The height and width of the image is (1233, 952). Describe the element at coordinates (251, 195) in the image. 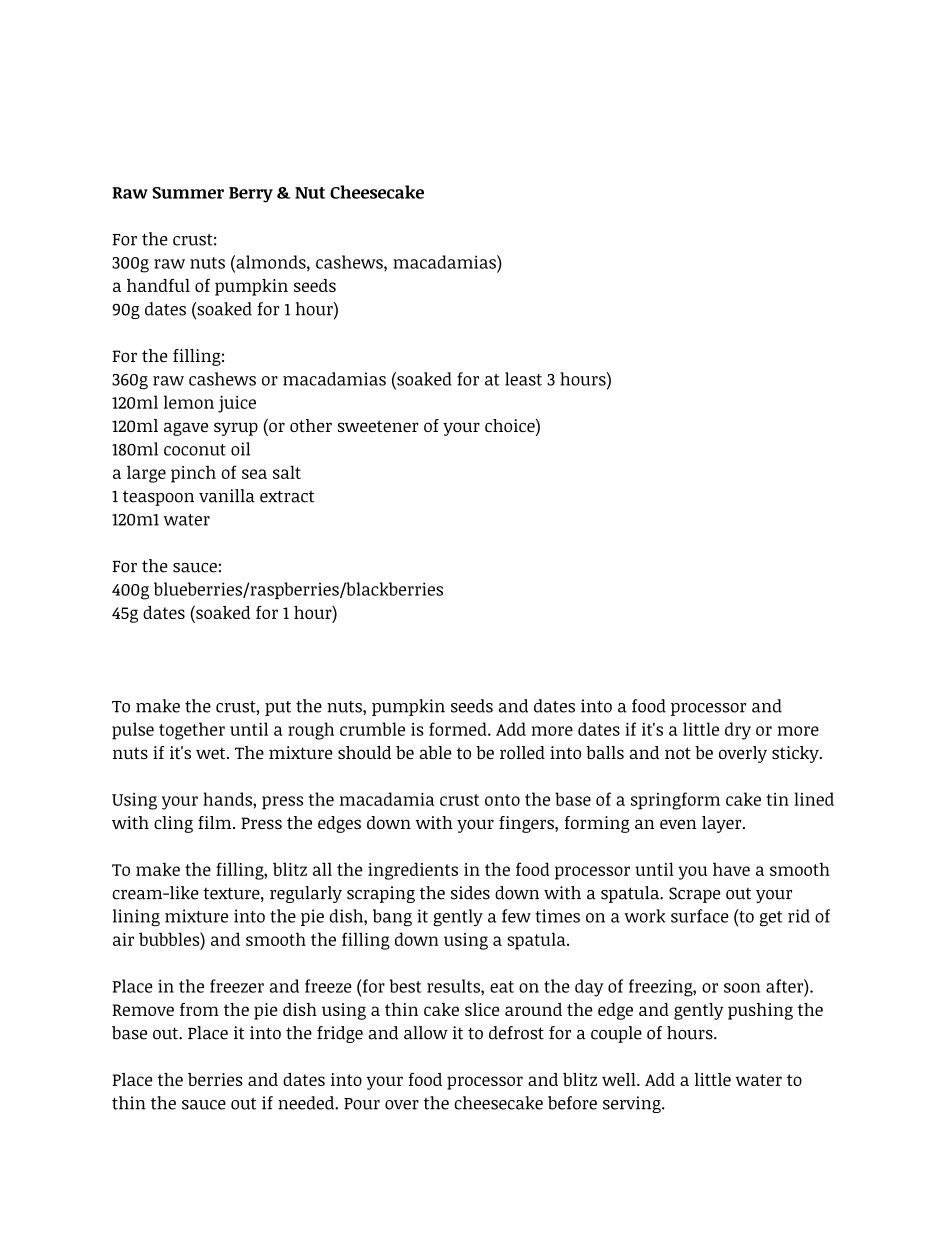

I see `Berry` at that location.
